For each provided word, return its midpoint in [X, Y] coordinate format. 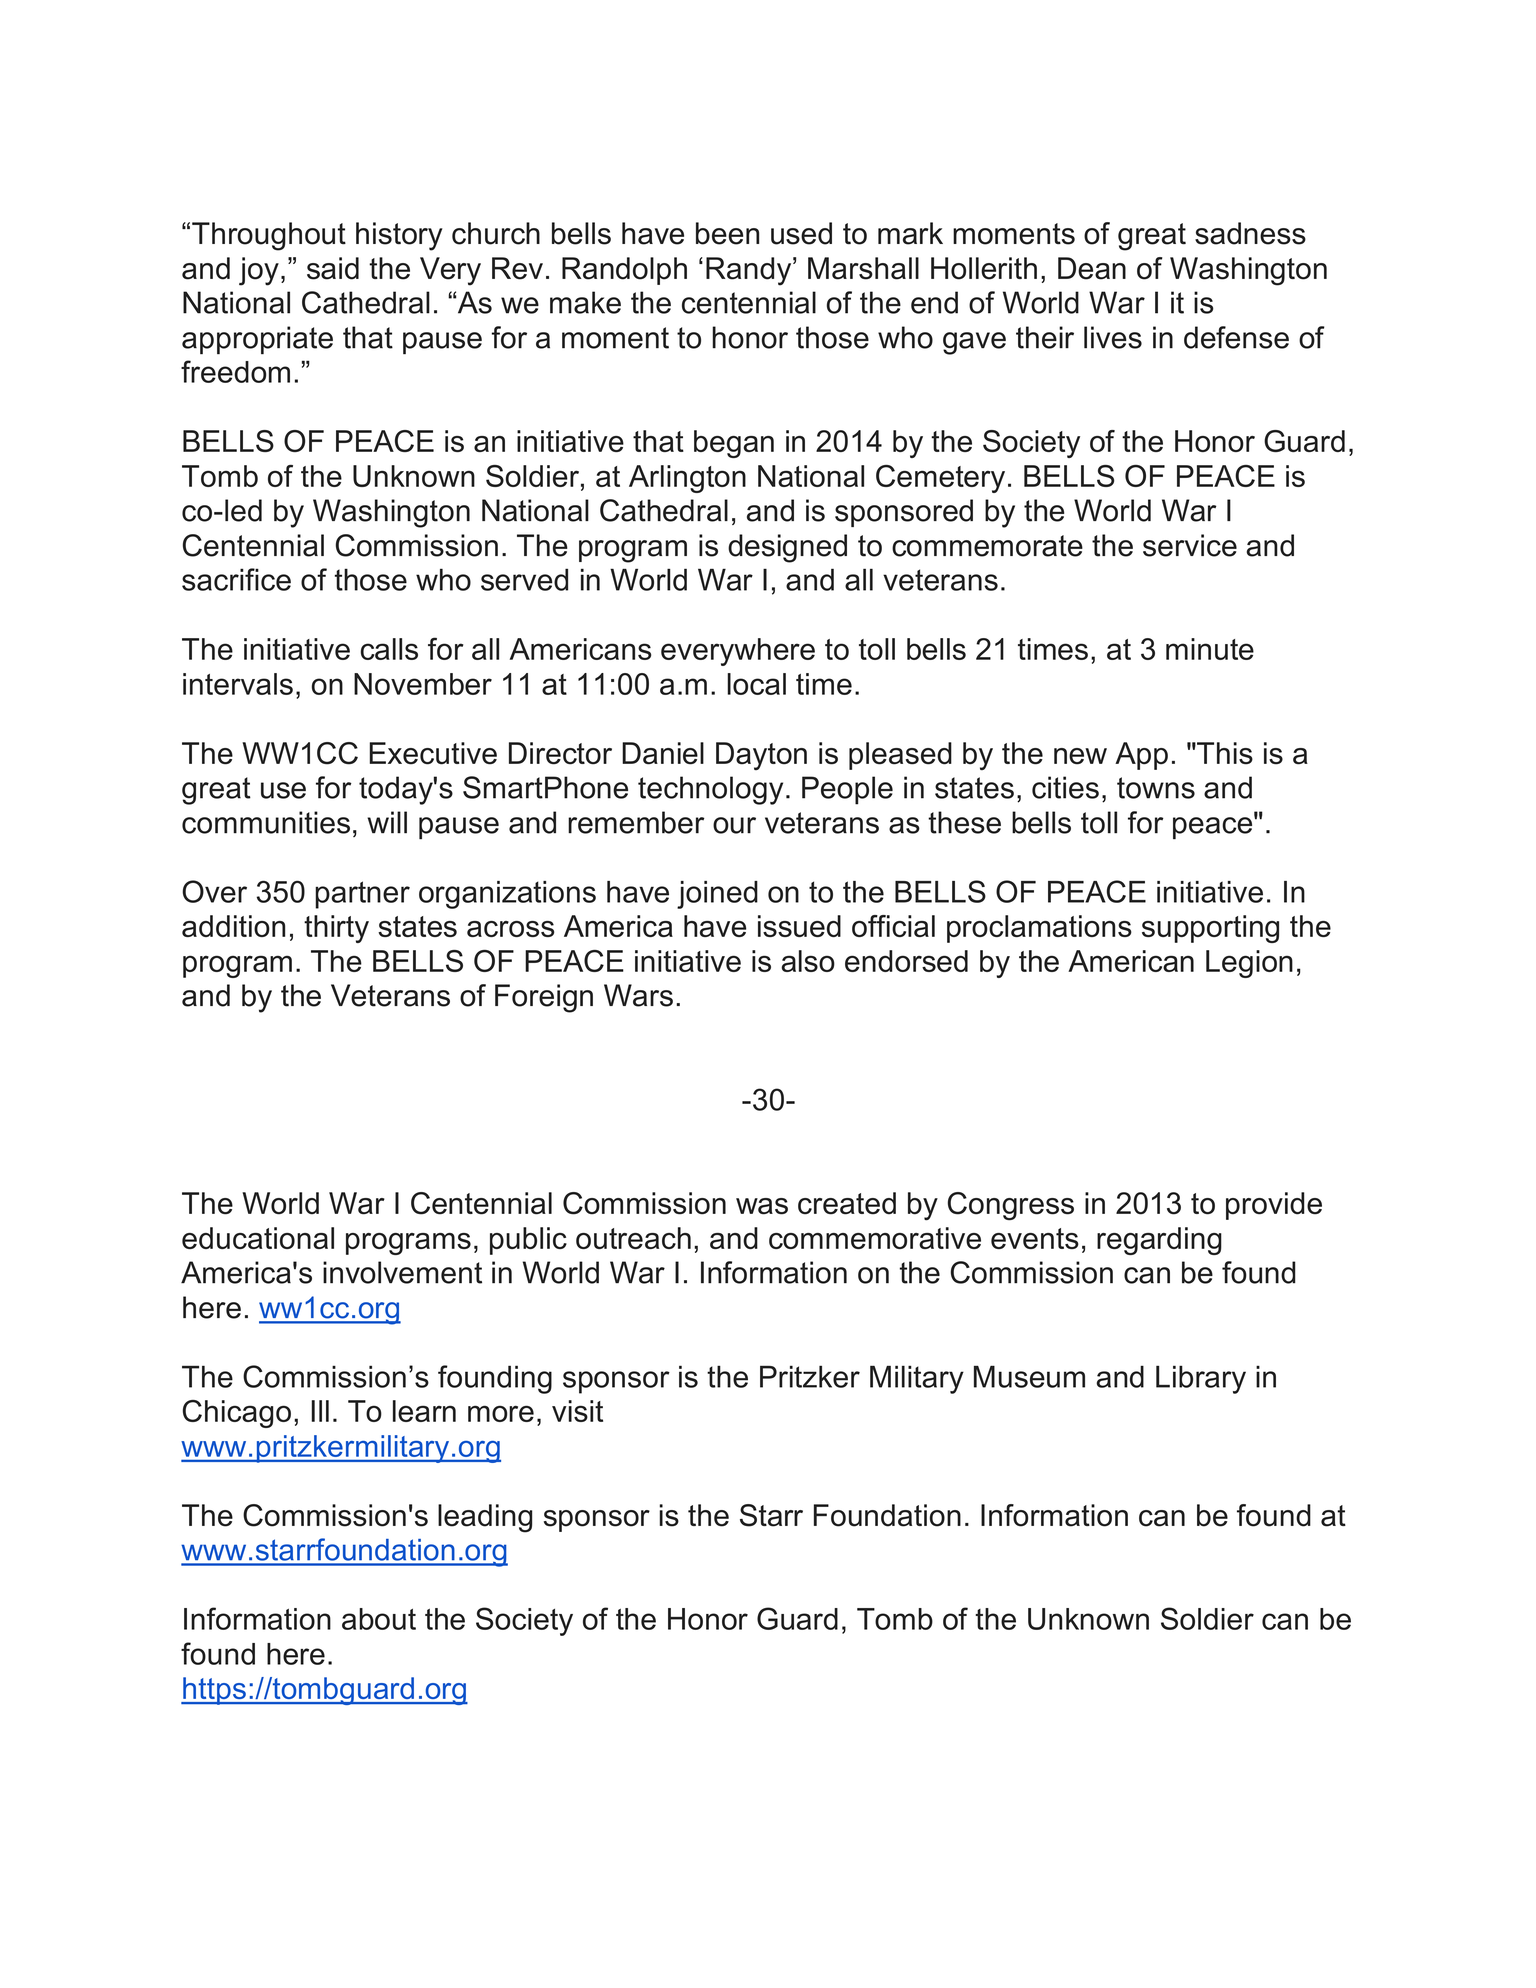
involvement [402, 1272]
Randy [750, 271]
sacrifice [236, 579]
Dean [1092, 268]
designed [787, 548]
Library [1201, 1379]
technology [710, 790]
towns [1156, 788]
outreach [633, 1238]
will [387, 822]
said [333, 268]
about [379, 1619]
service [1190, 545]
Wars [638, 995]
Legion [1249, 964]
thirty [336, 929]
